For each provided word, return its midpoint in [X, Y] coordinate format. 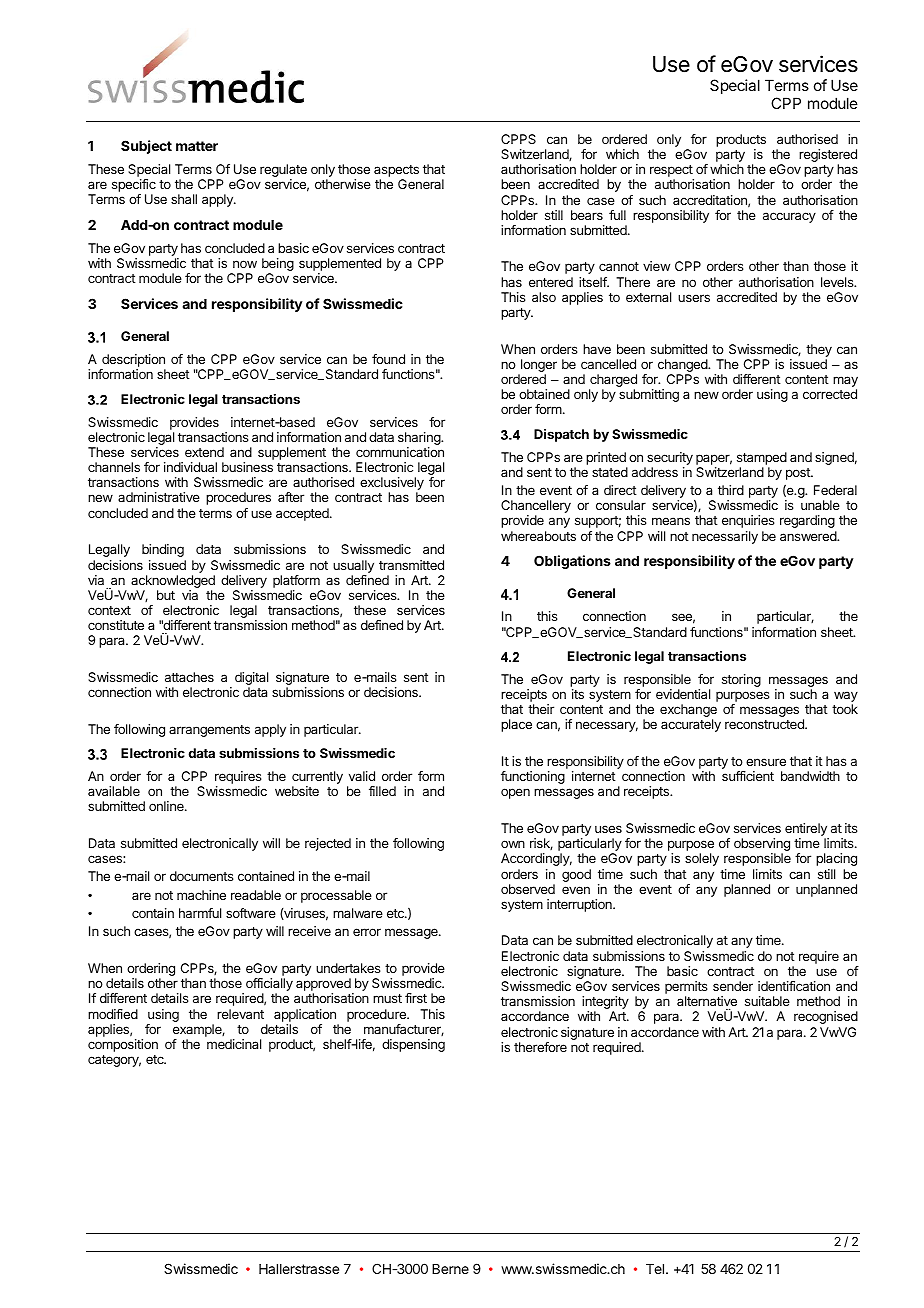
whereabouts [538, 536]
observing [762, 846]
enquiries [748, 521]
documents [202, 876]
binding [163, 550]
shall [184, 199]
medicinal [234, 1044]
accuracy [789, 217]
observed [528, 889]
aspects [396, 172]
